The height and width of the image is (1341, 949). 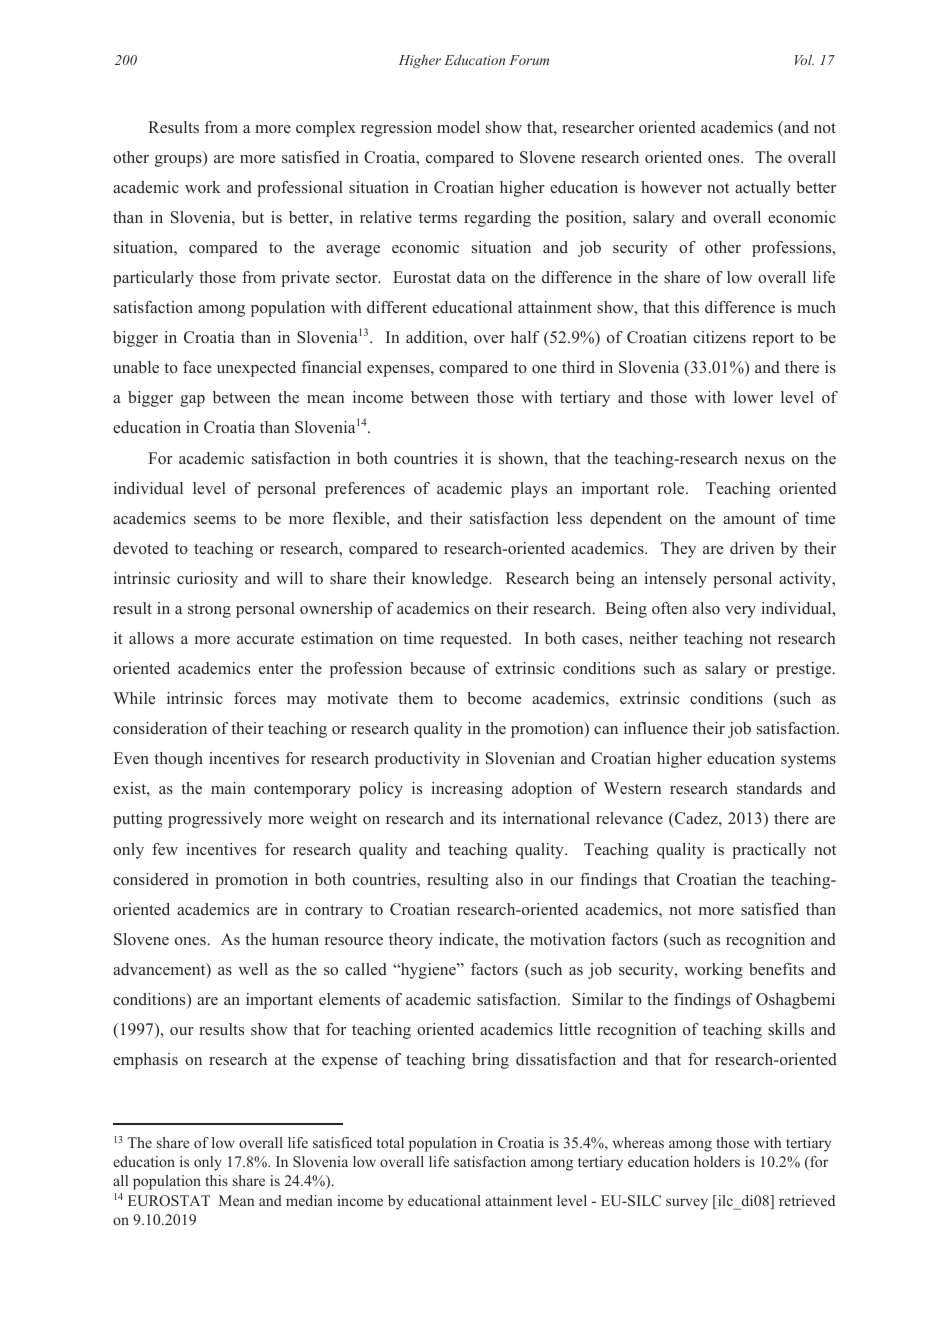 I want to click on gap, so click(x=192, y=401).
